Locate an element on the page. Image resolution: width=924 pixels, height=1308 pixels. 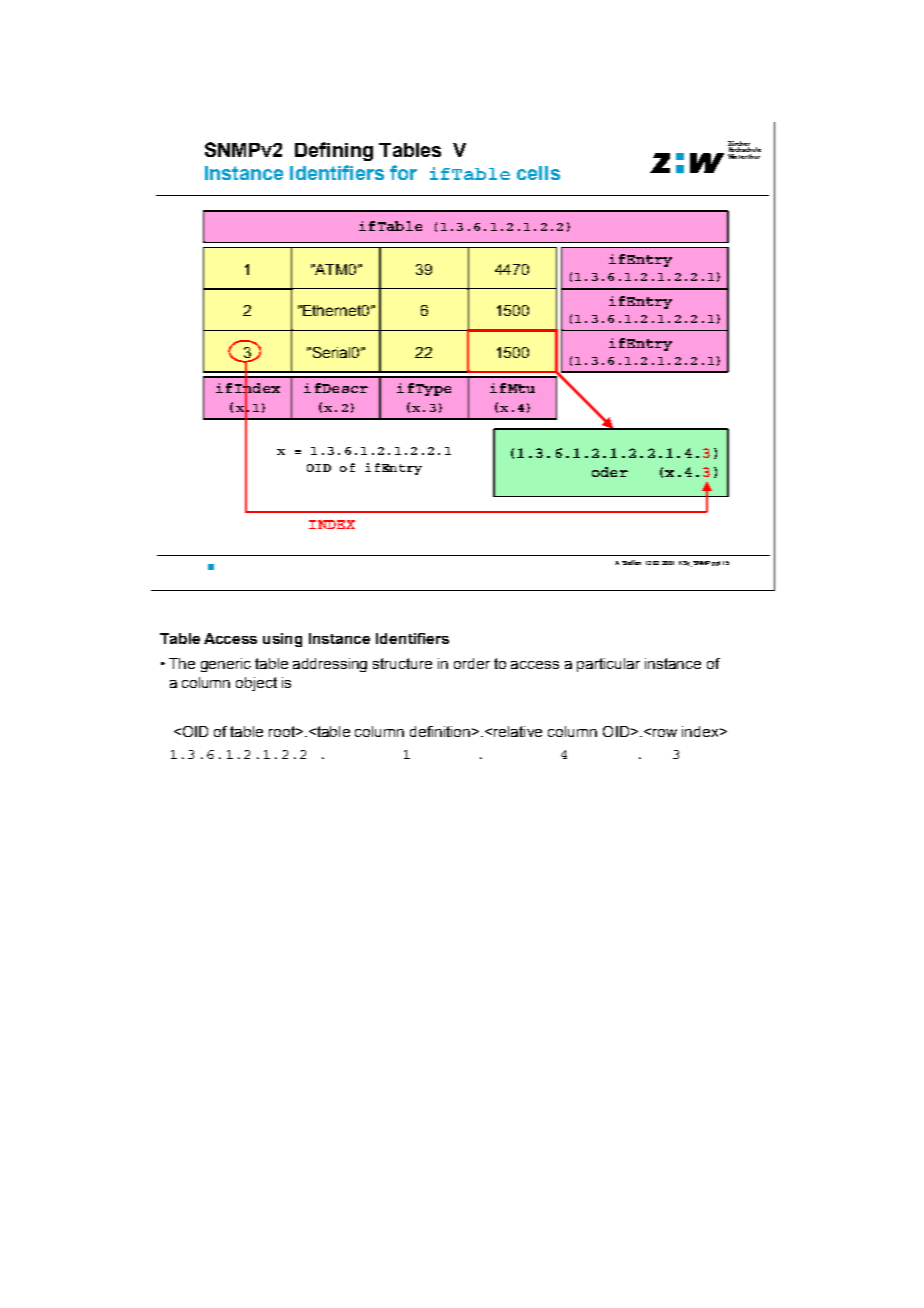
using is located at coordinates (282, 640).
